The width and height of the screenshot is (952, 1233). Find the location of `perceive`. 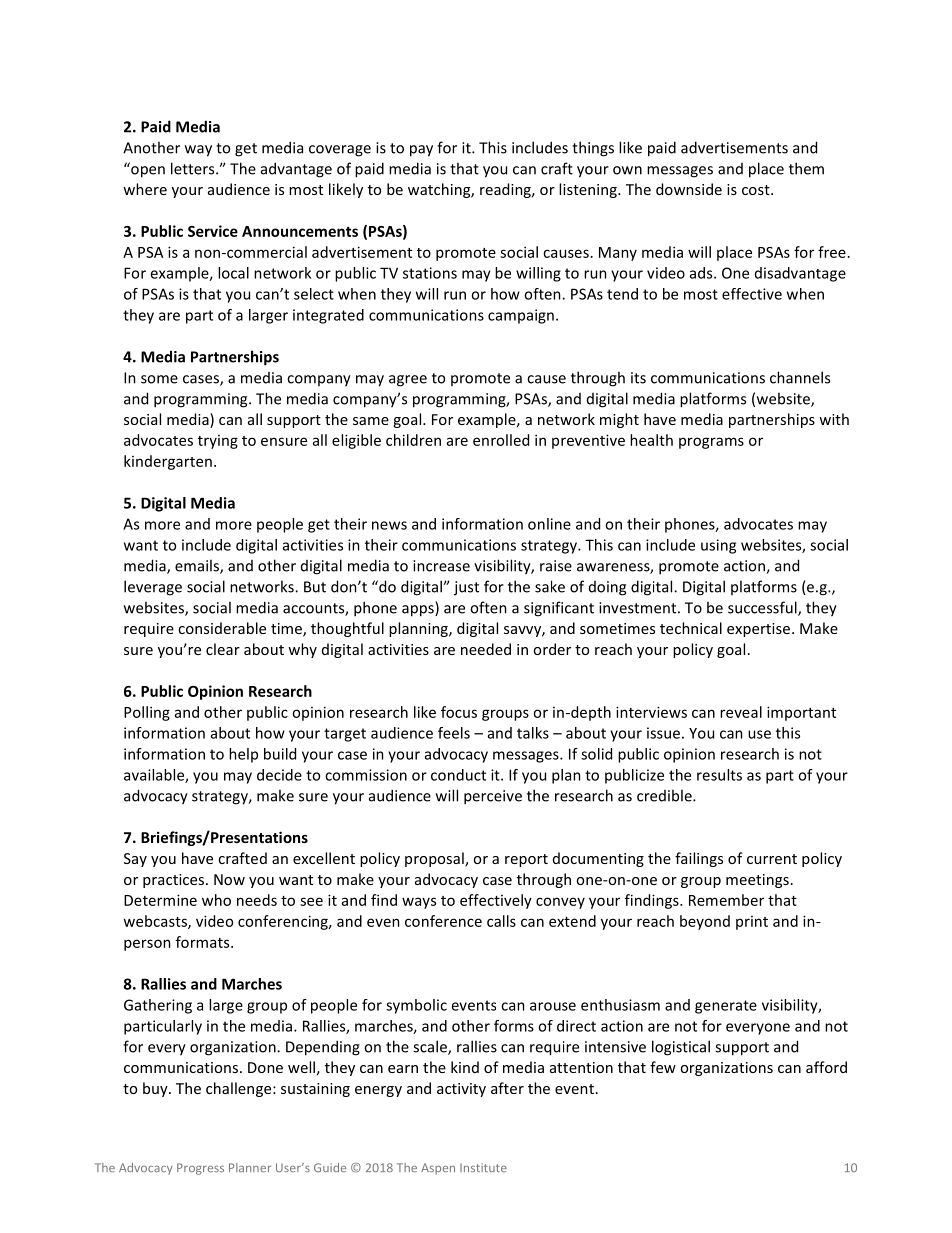

perceive is located at coordinates (493, 797).
